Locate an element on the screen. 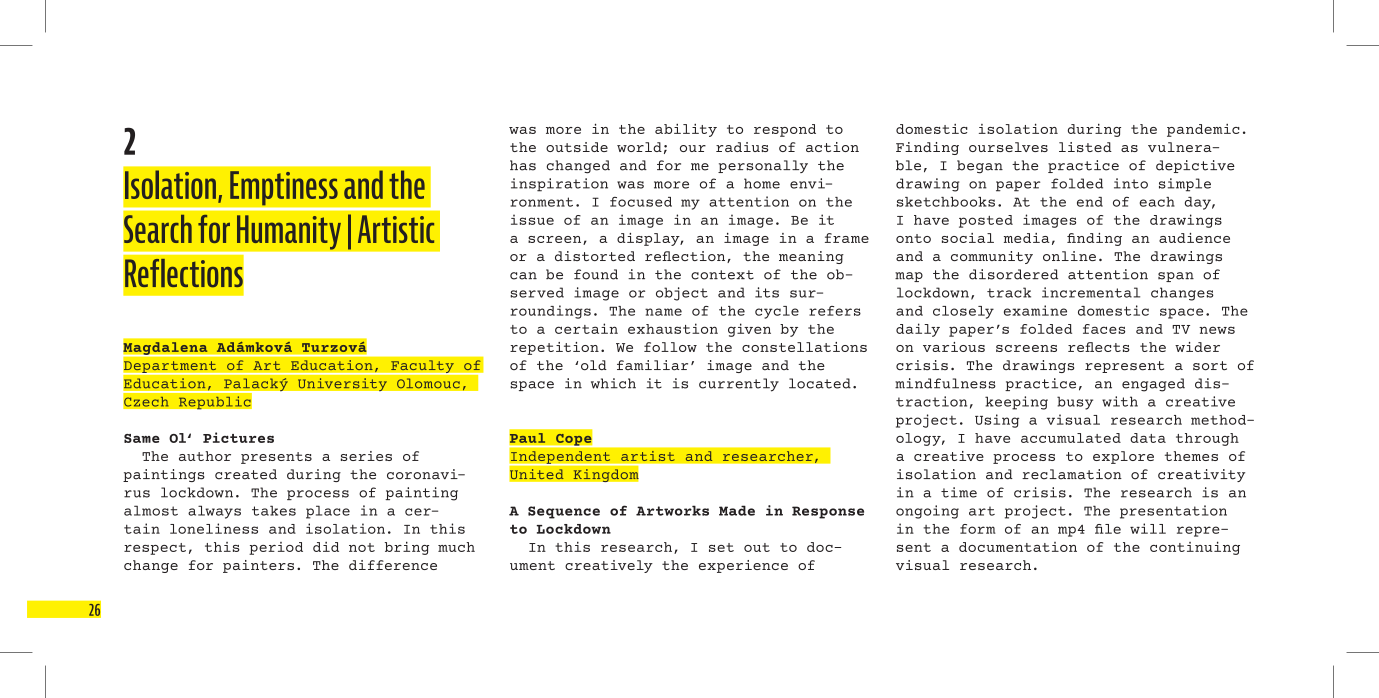  listed is located at coordinates (1085, 147).
